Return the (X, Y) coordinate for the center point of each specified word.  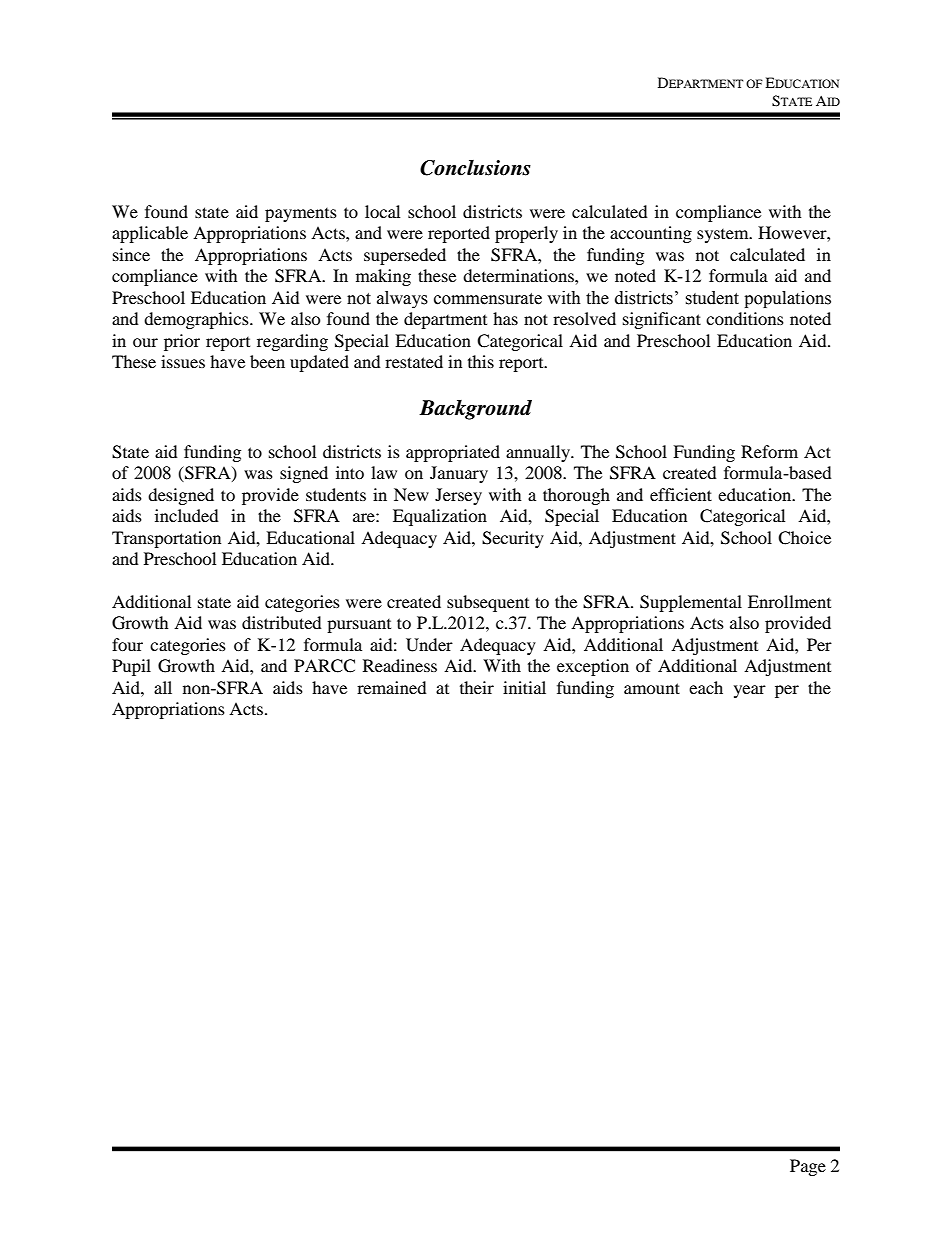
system (724, 236)
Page (808, 1167)
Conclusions (475, 168)
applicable (150, 234)
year (750, 691)
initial (524, 687)
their (477, 687)
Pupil (131, 667)
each (706, 687)
